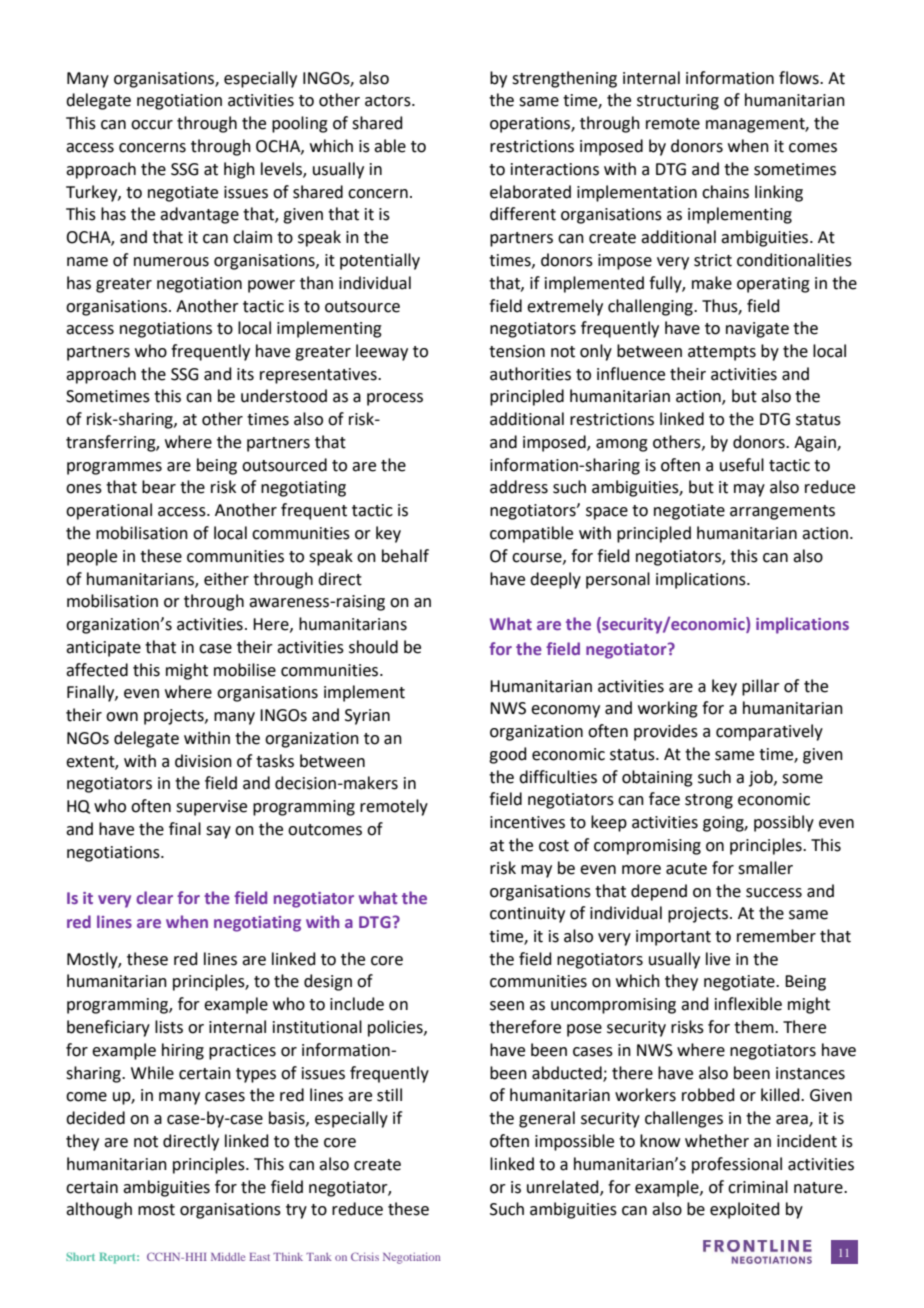 This document has width=924, height=1308. Describe the element at coordinates (519, 487) in the document. I see `address` at that location.
